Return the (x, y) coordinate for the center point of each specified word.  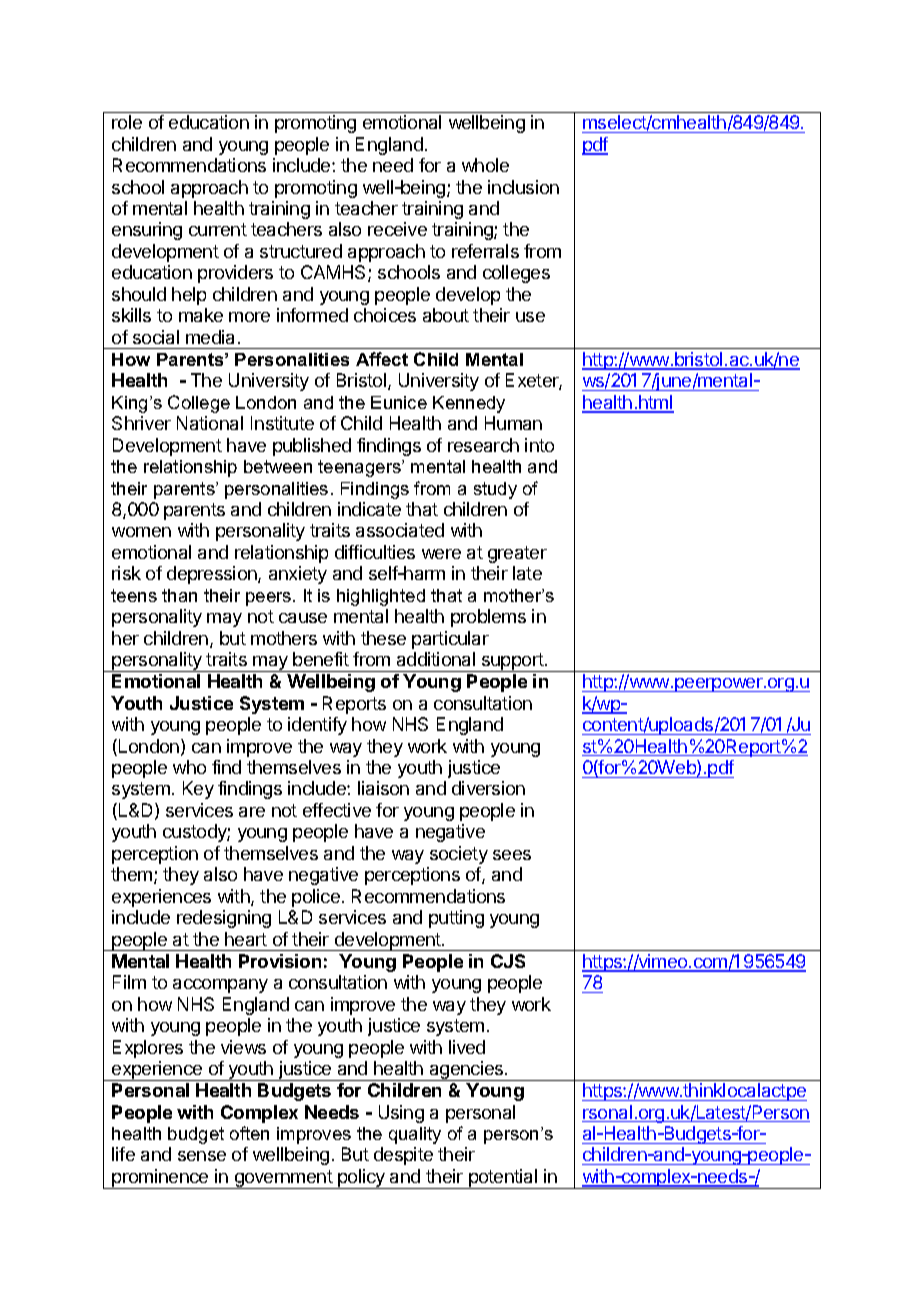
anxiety (298, 575)
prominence (160, 1179)
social (156, 337)
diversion (488, 788)
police (316, 898)
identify (317, 726)
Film (129, 982)
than (179, 595)
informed (312, 315)
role (127, 122)
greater (517, 554)
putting (456, 919)
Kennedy (469, 404)
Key (198, 790)
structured (301, 251)
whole (485, 165)
